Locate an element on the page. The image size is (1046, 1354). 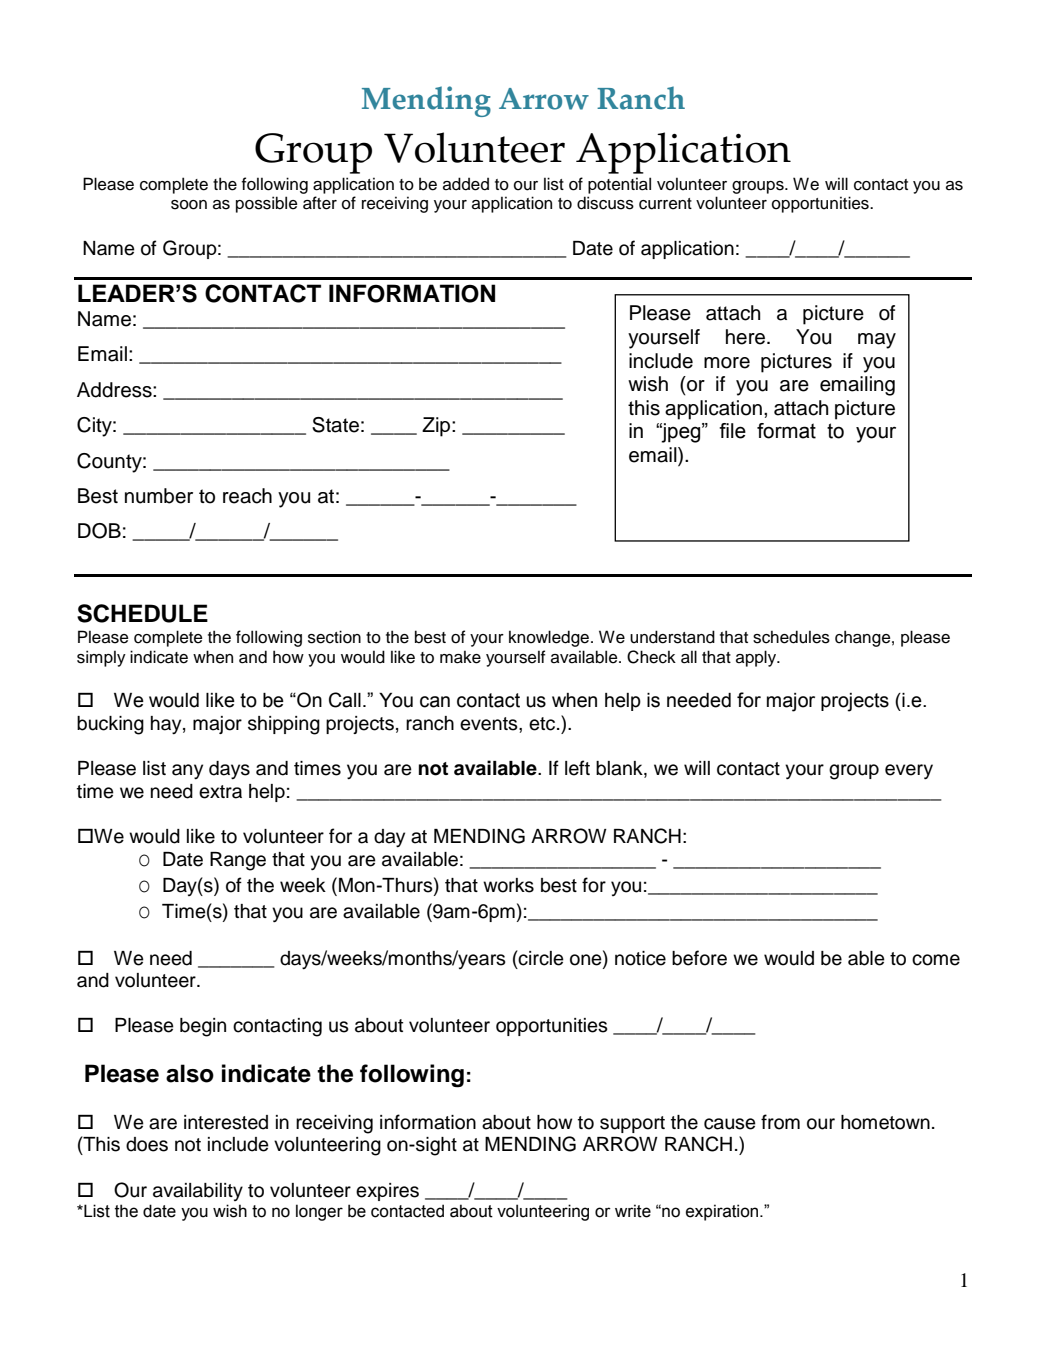
added is located at coordinates (466, 184).
